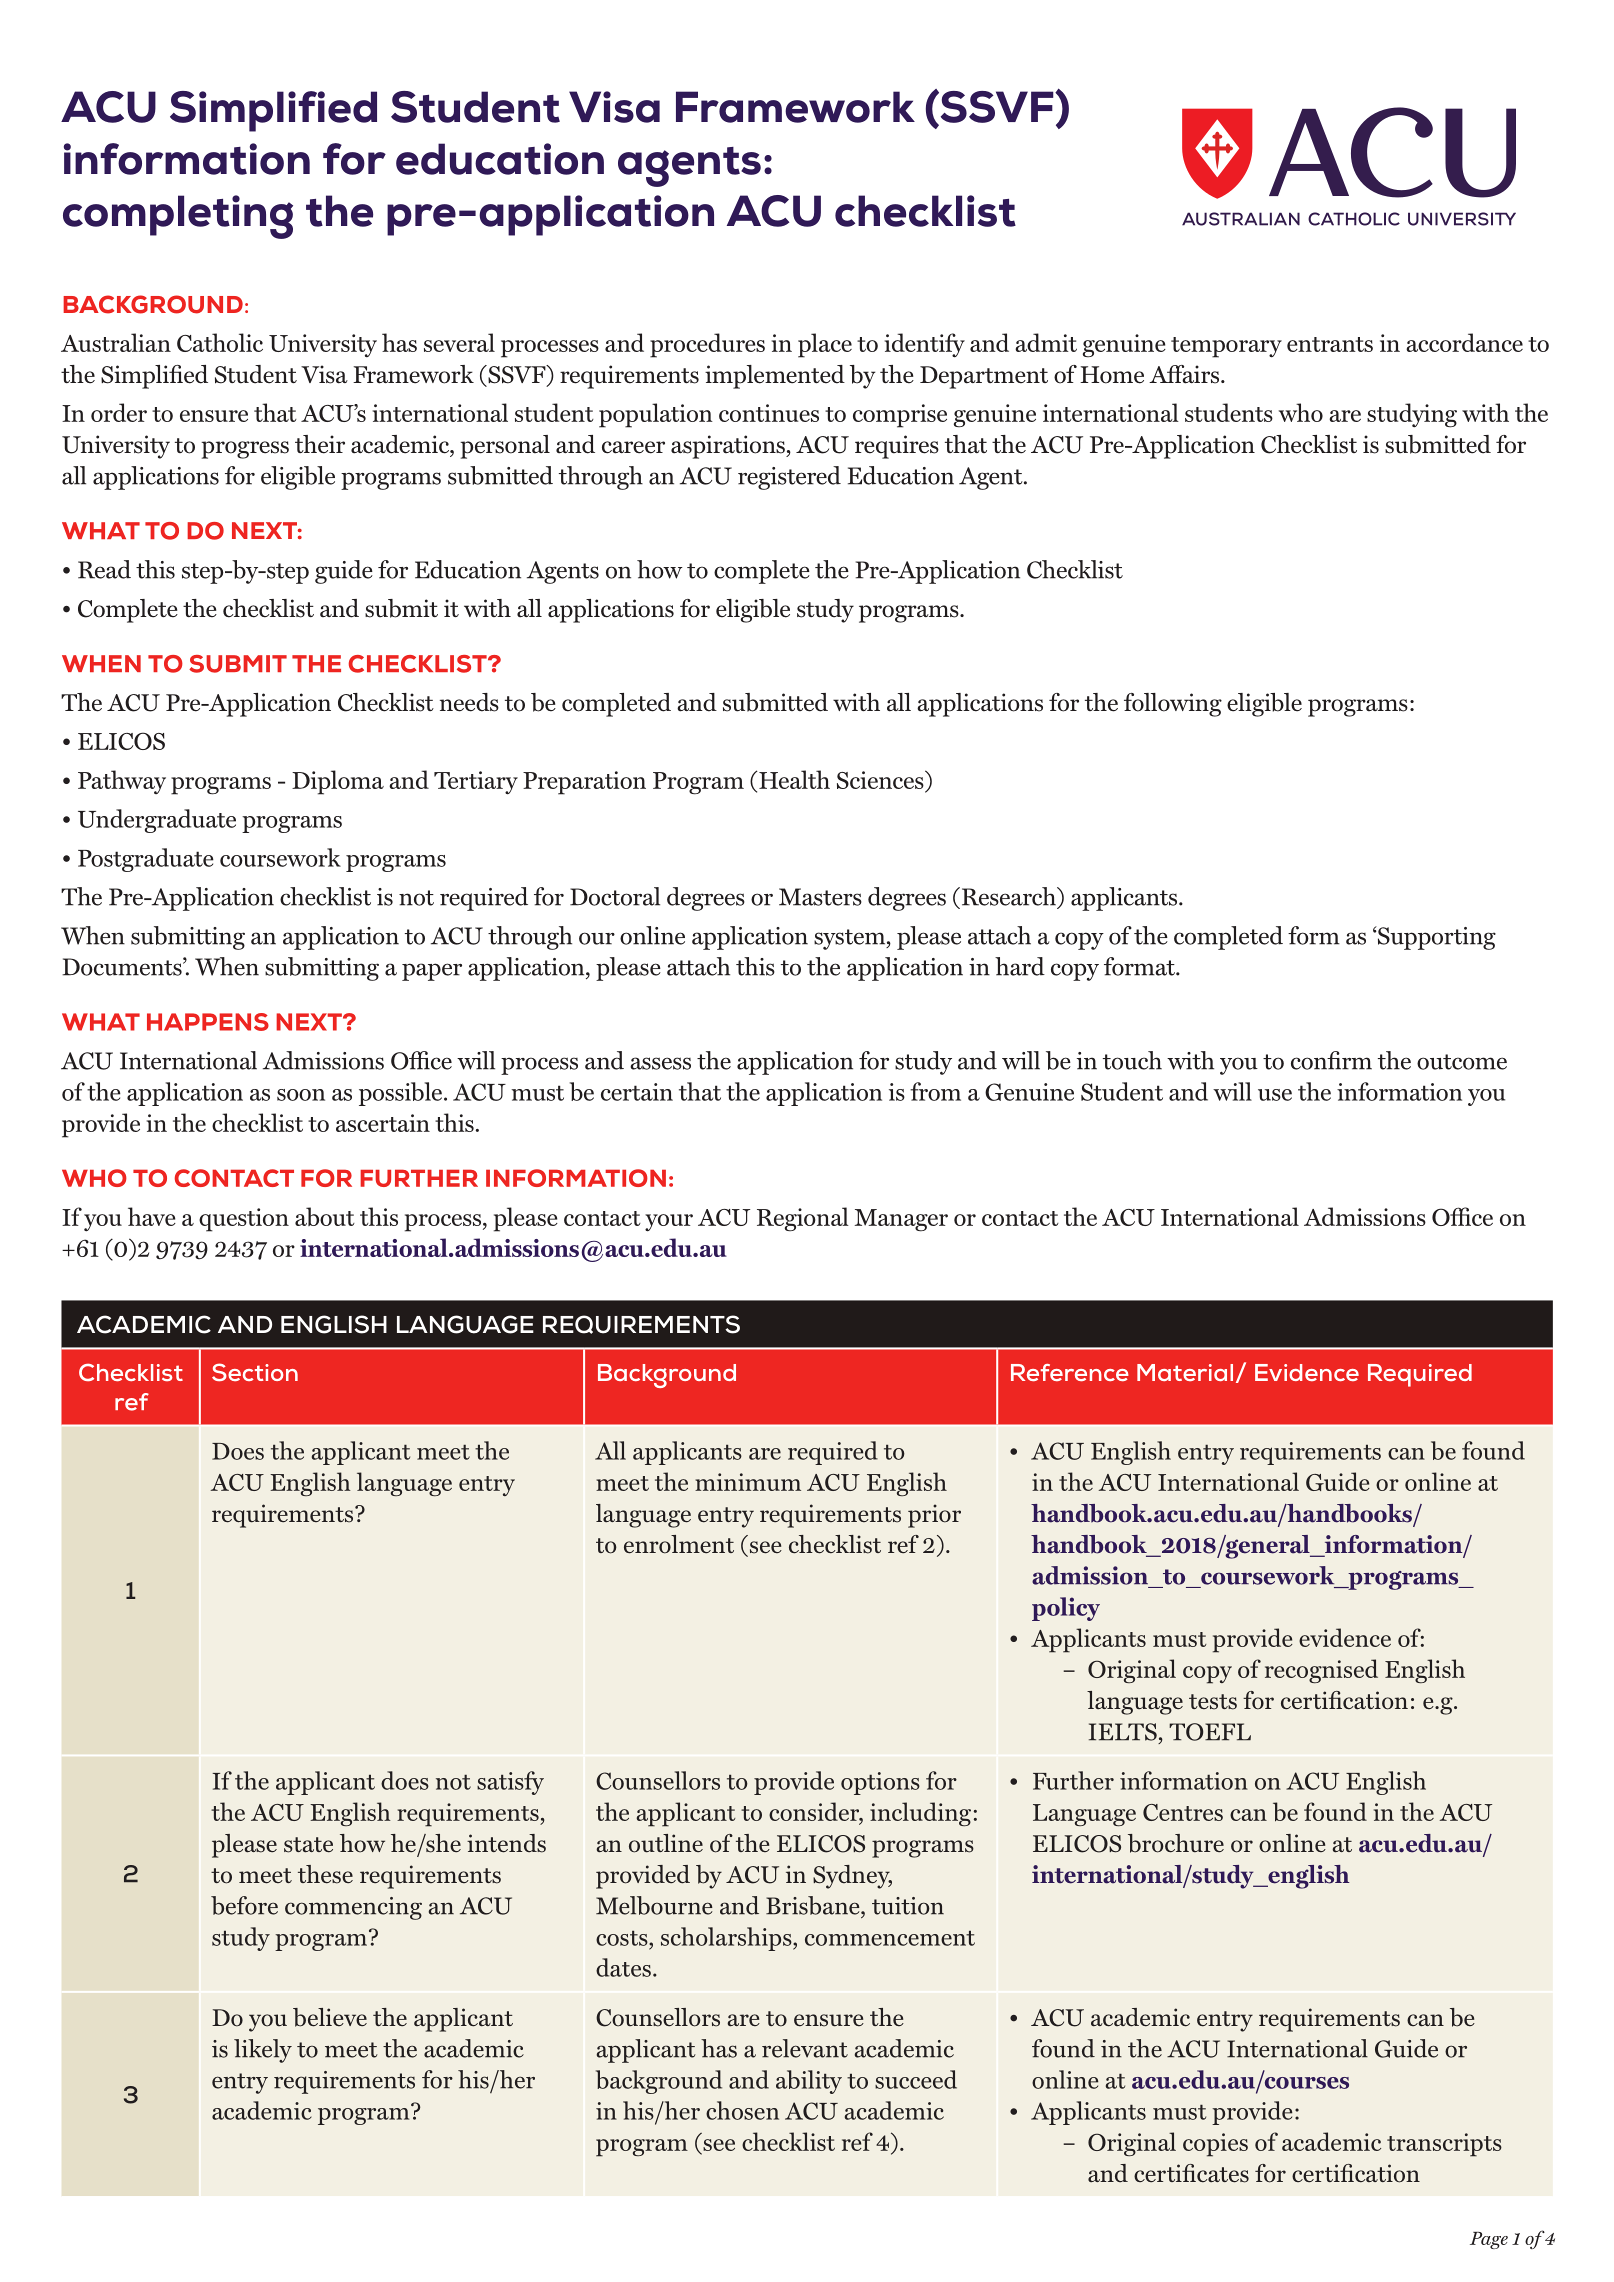  I want to click on recognised, so click(1321, 1671).
